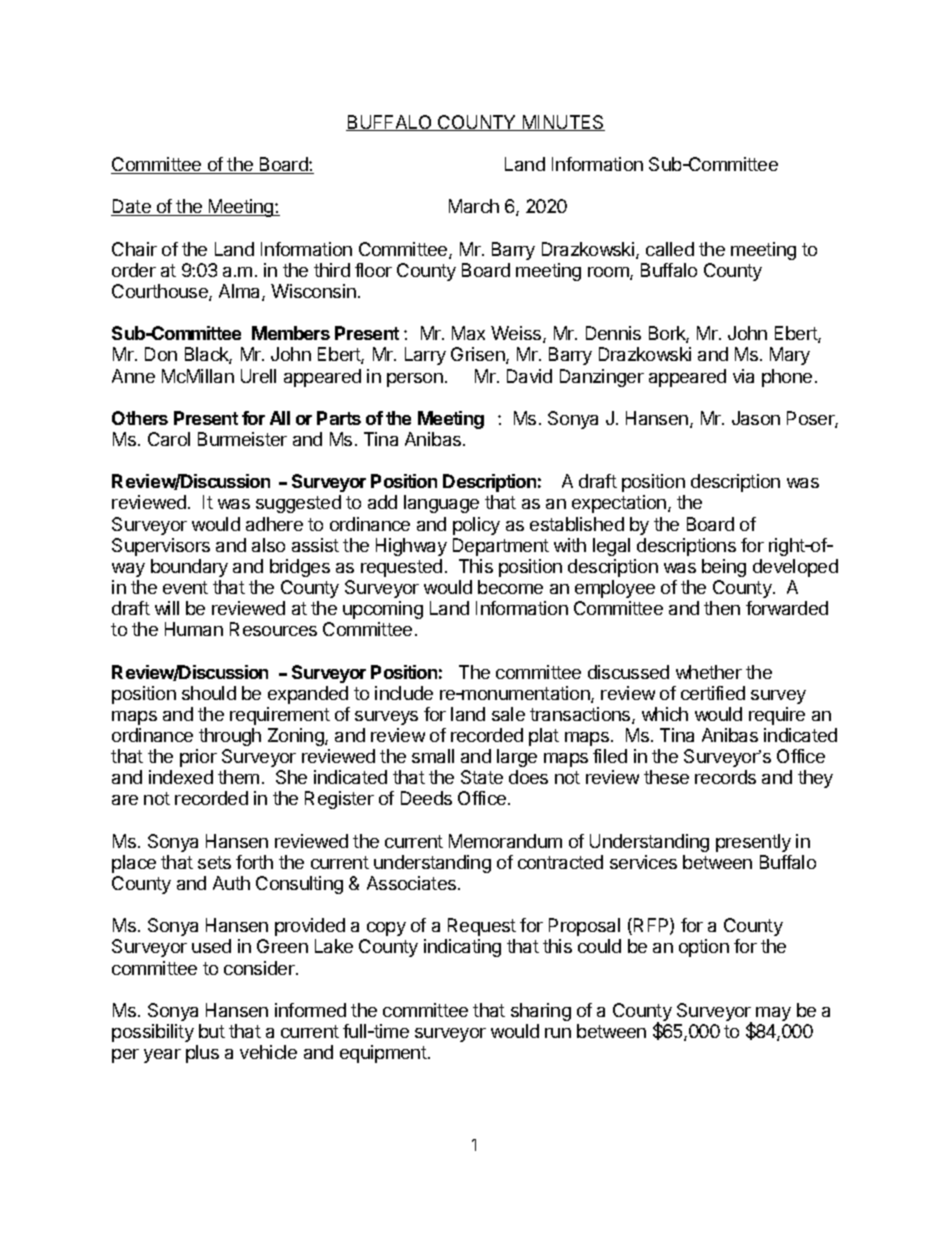 This page has width=952, height=1233. Describe the element at coordinates (212, 1031) in the page. I see `but` at that location.
